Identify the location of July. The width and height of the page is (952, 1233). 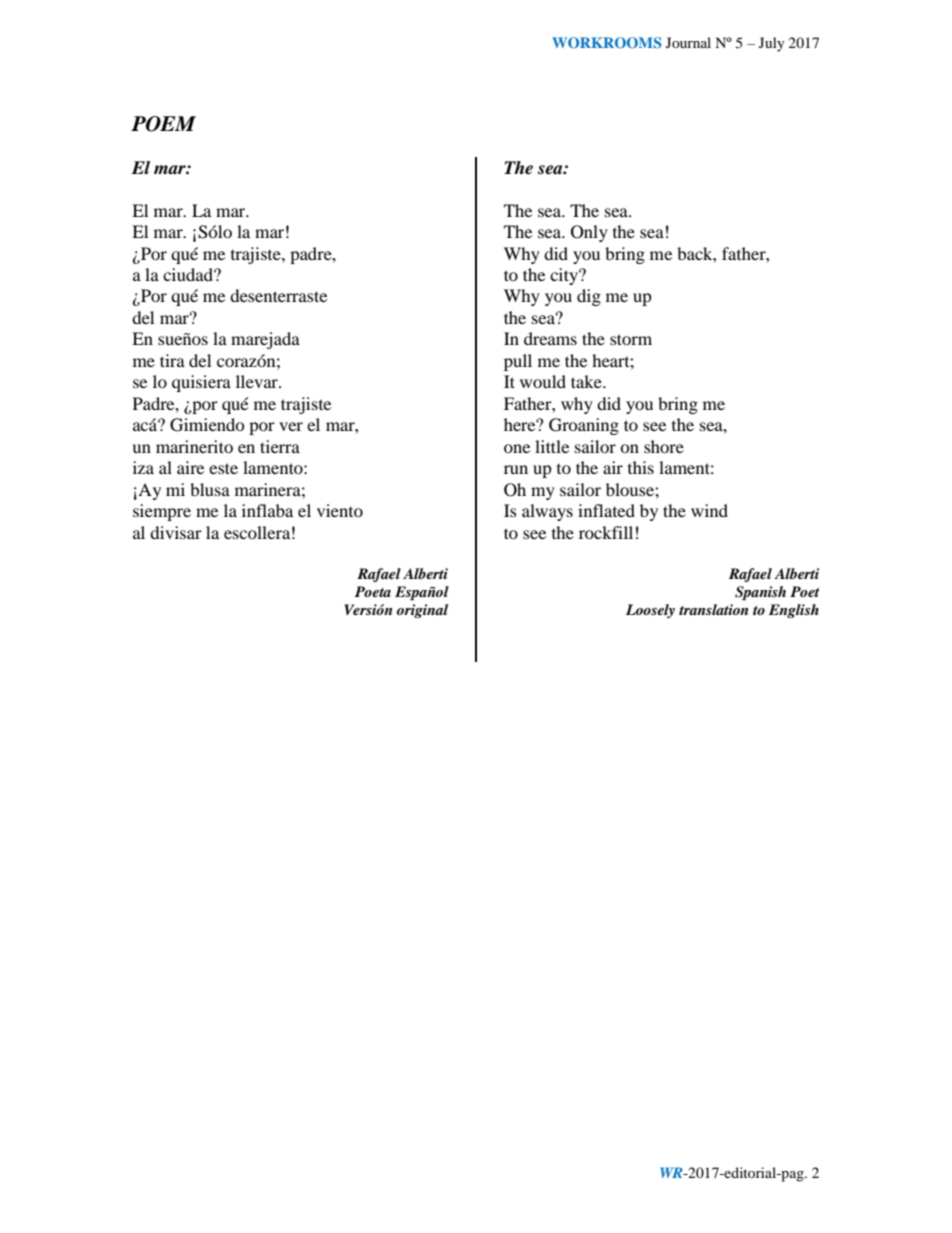
(772, 44).
